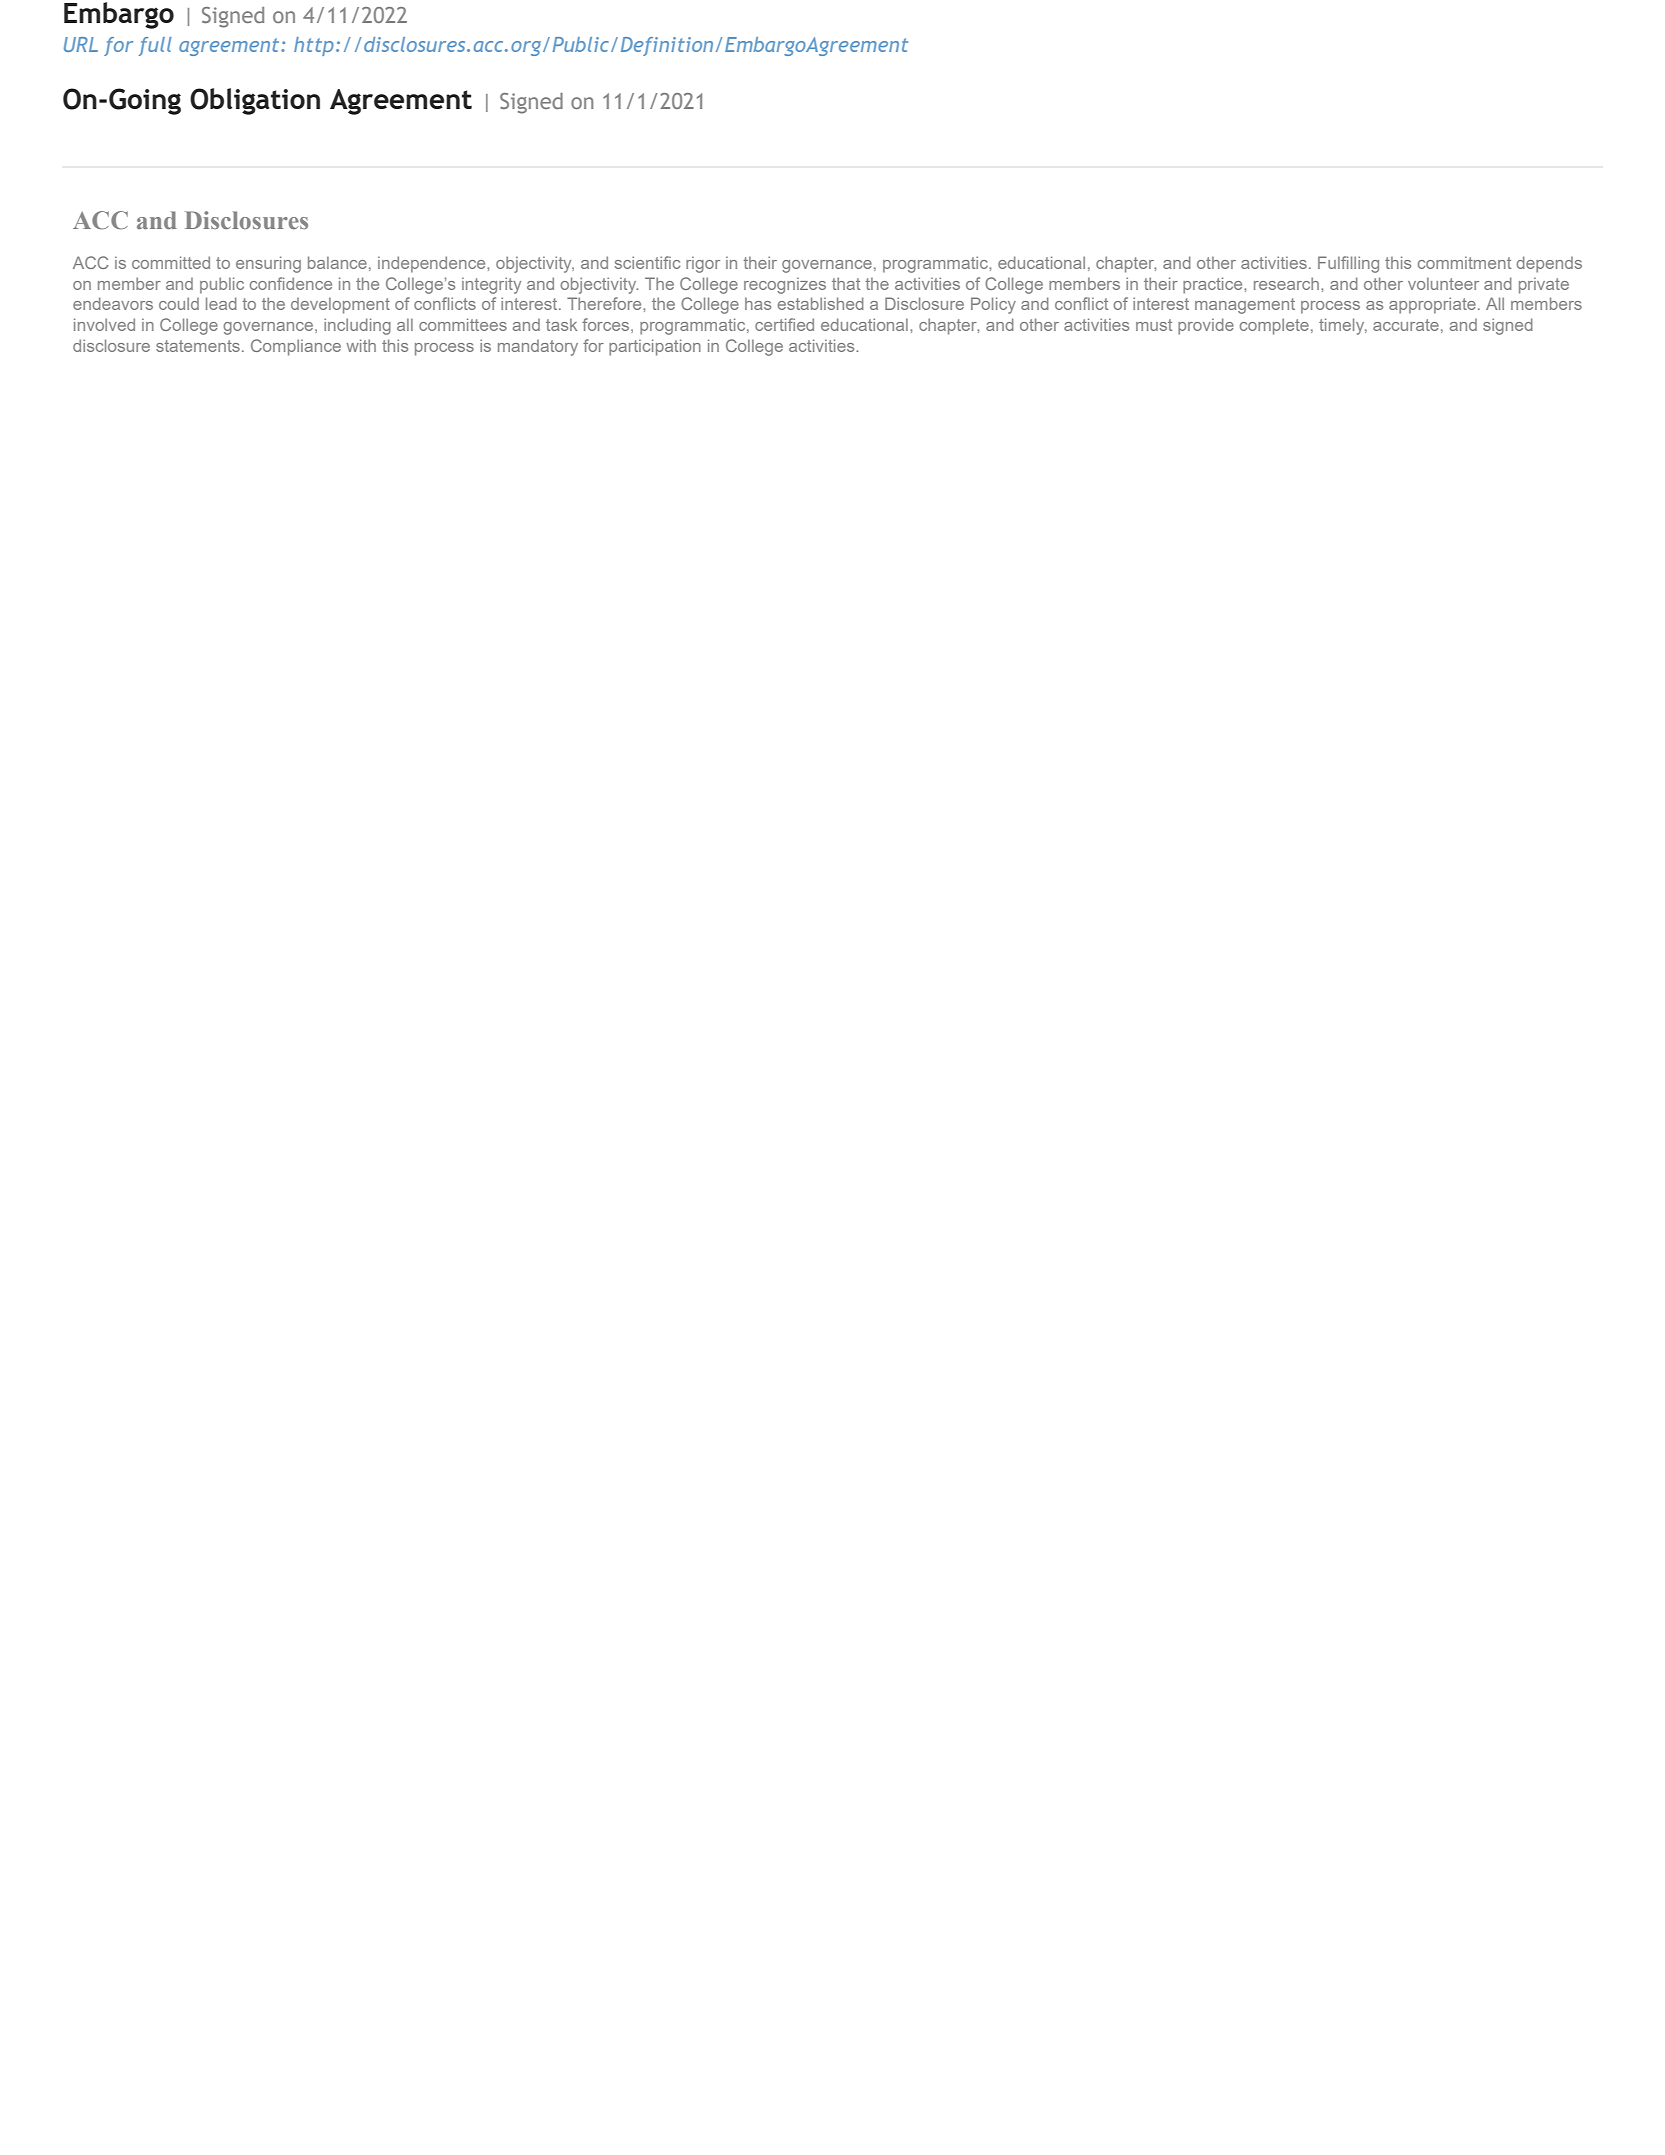 This page has width=1665, height=2155. Describe the element at coordinates (268, 264) in the page. I see `ensuring` at that location.
